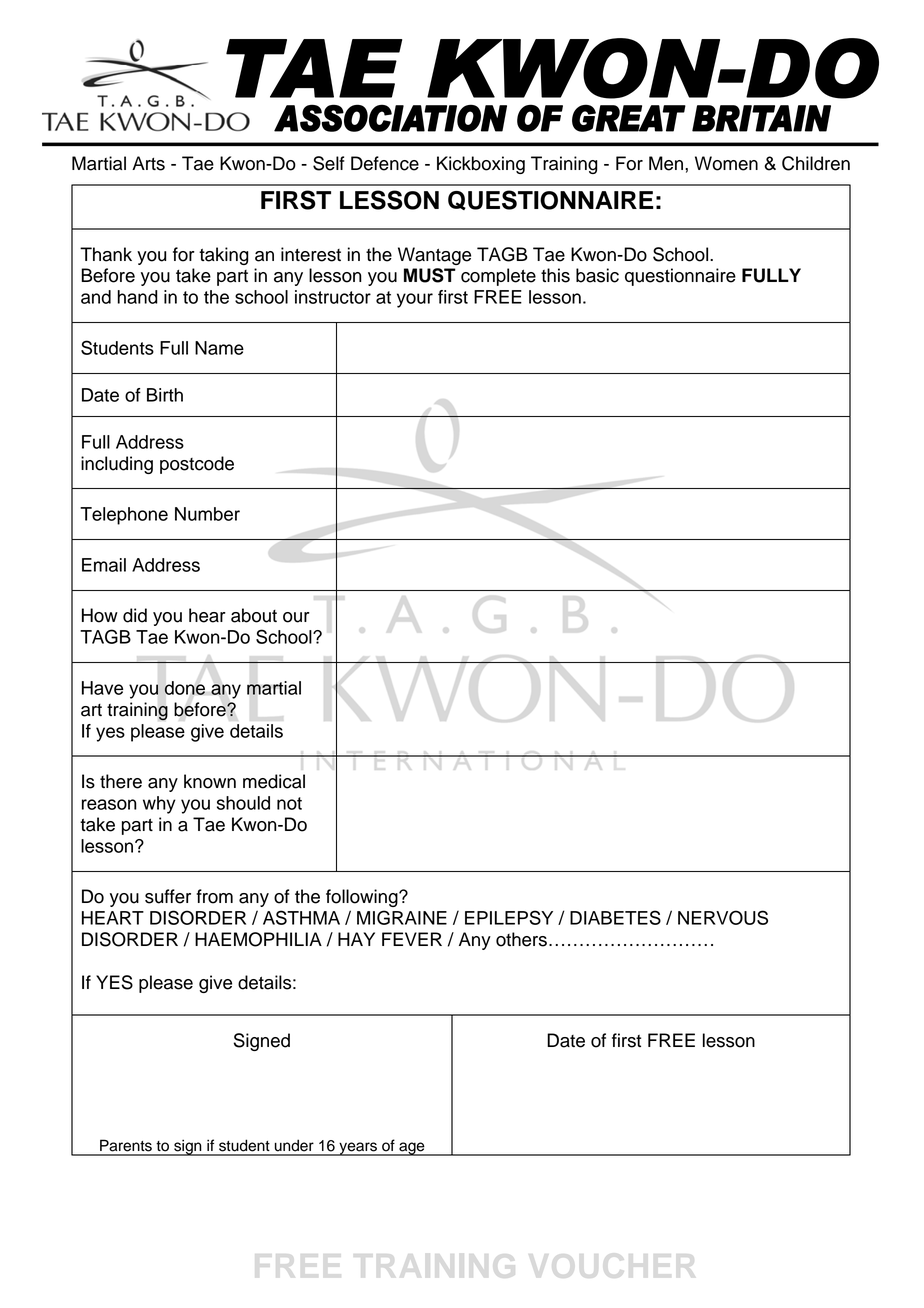 The image size is (924, 1308). Describe the element at coordinates (723, 917) in the document. I see `NERVOUS` at that location.
